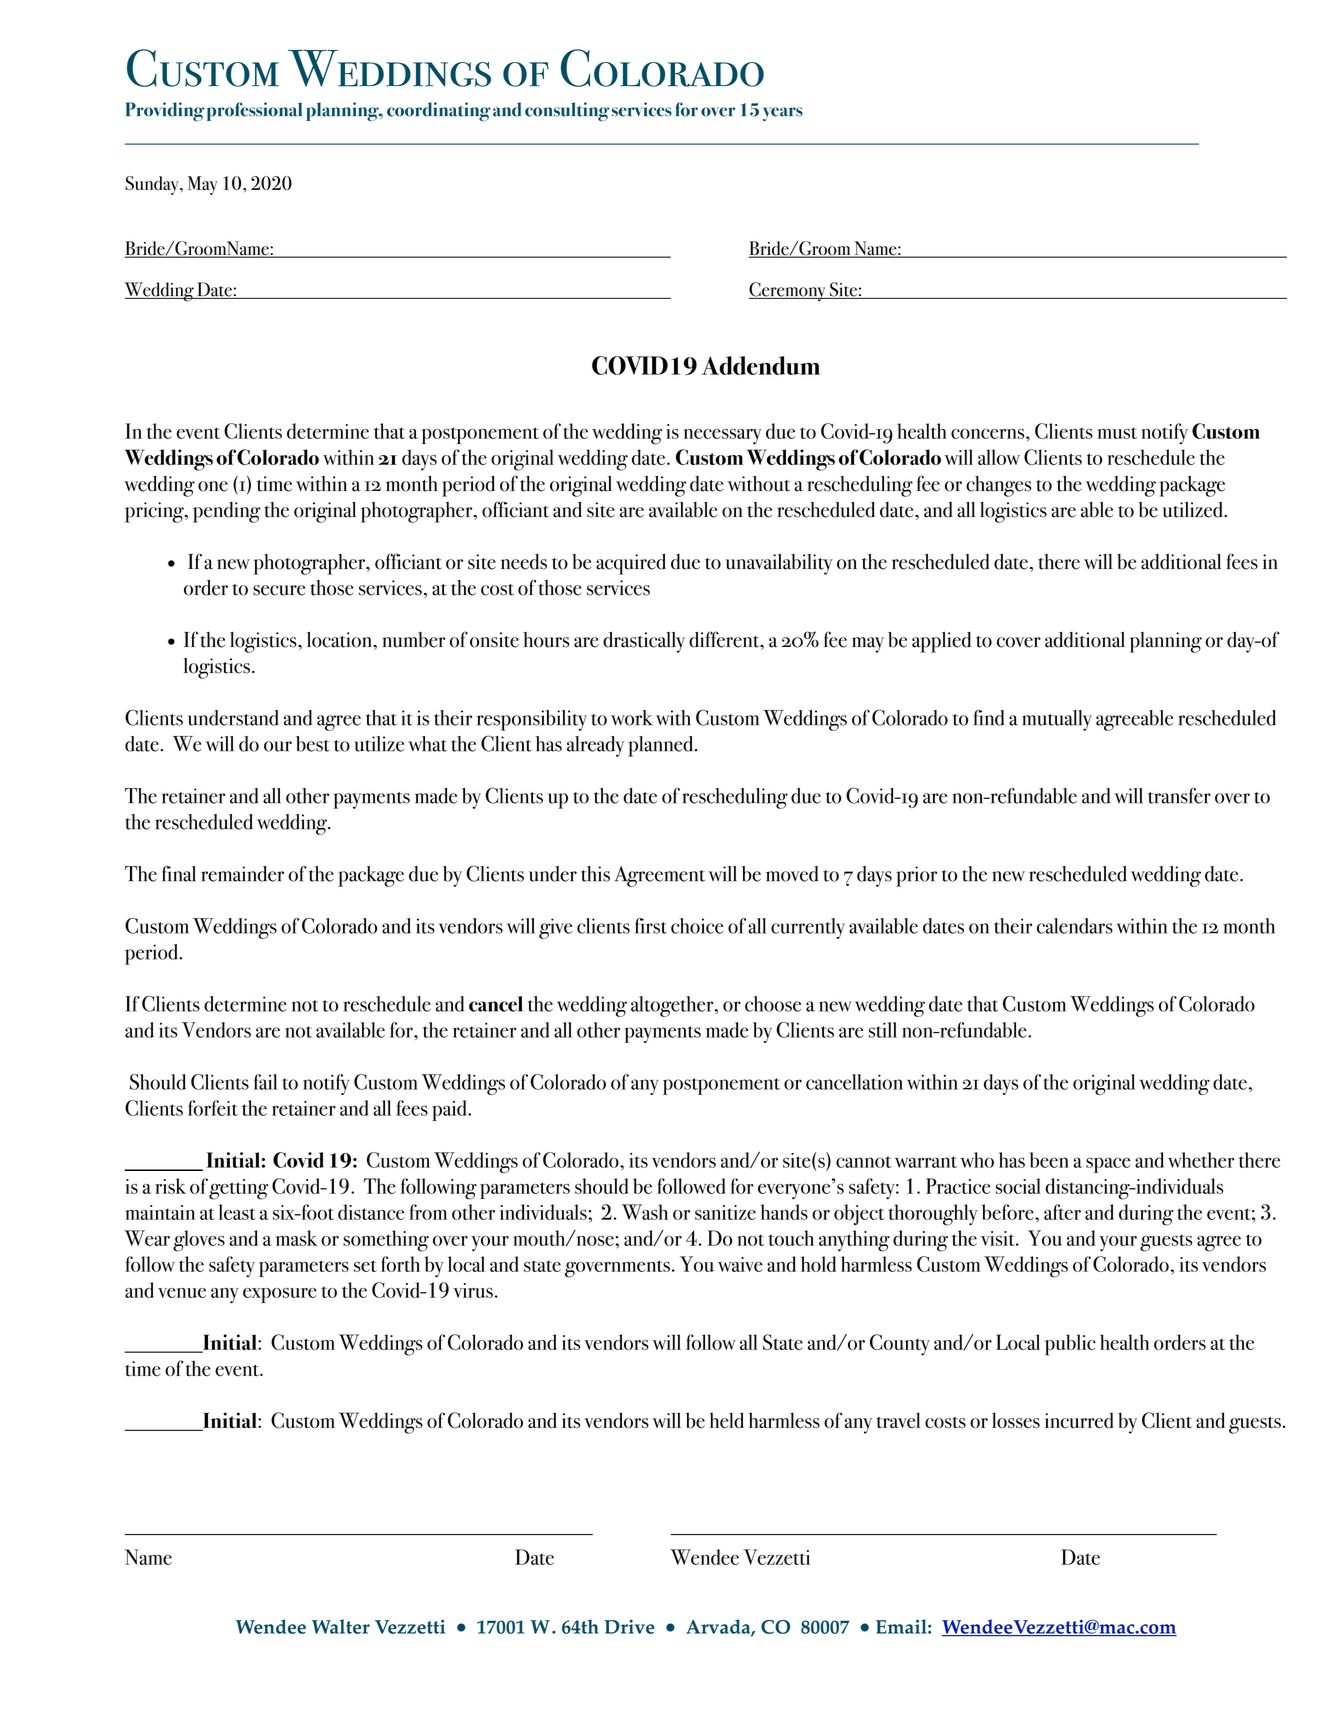 The width and height of the screenshot is (1326, 1717). Describe the element at coordinates (341, 1626) in the screenshot. I see `Walter` at that location.
